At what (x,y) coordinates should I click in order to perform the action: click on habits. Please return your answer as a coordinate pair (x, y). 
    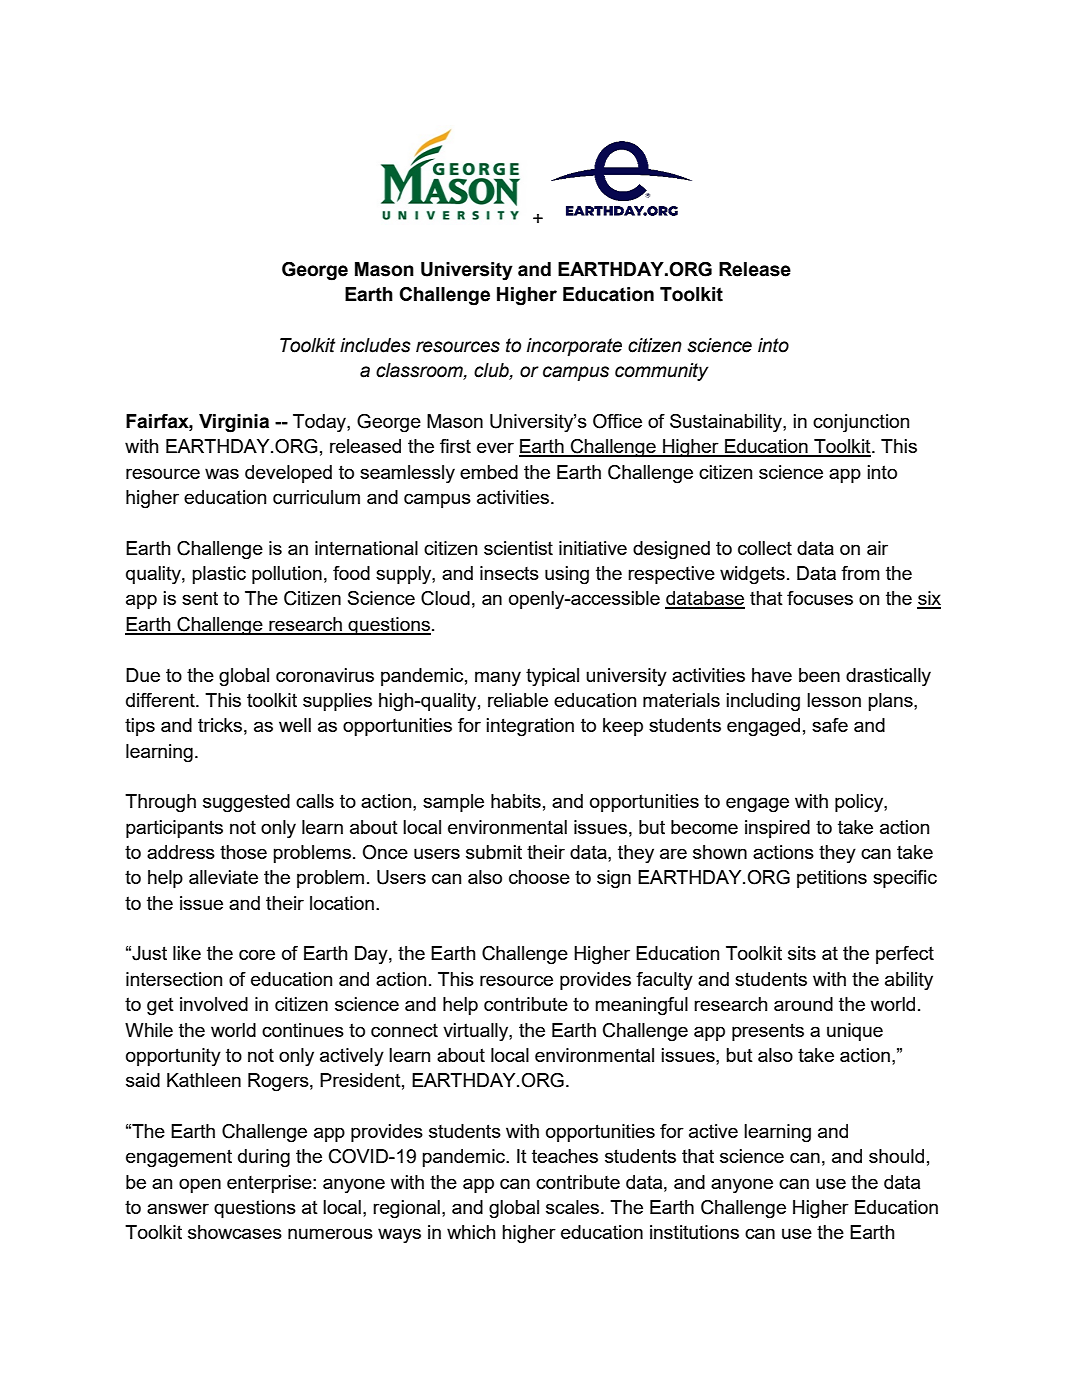
    Looking at the image, I should click on (516, 801).
